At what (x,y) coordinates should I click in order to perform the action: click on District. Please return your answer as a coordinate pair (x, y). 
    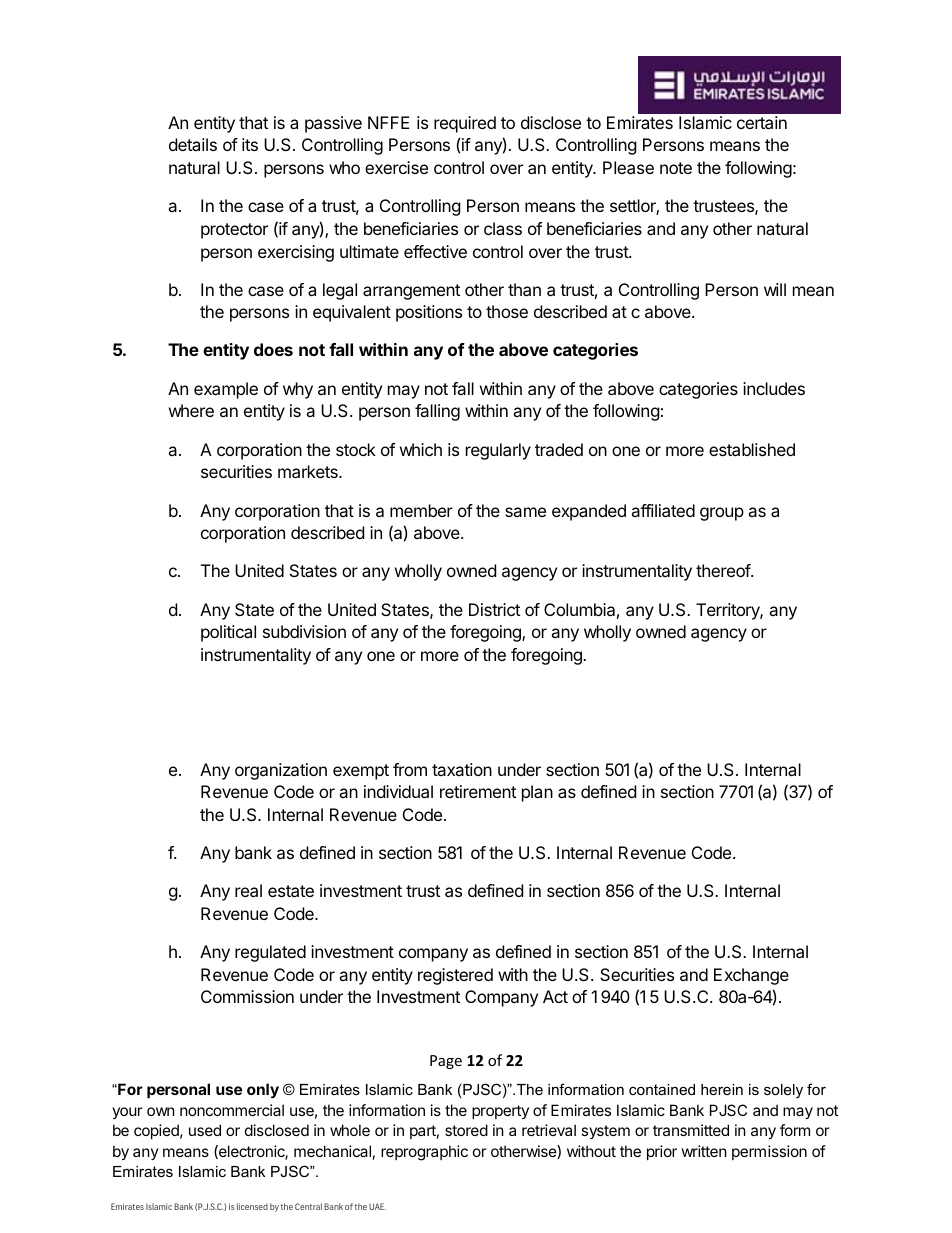
    Looking at the image, I should click on (494, 609).
